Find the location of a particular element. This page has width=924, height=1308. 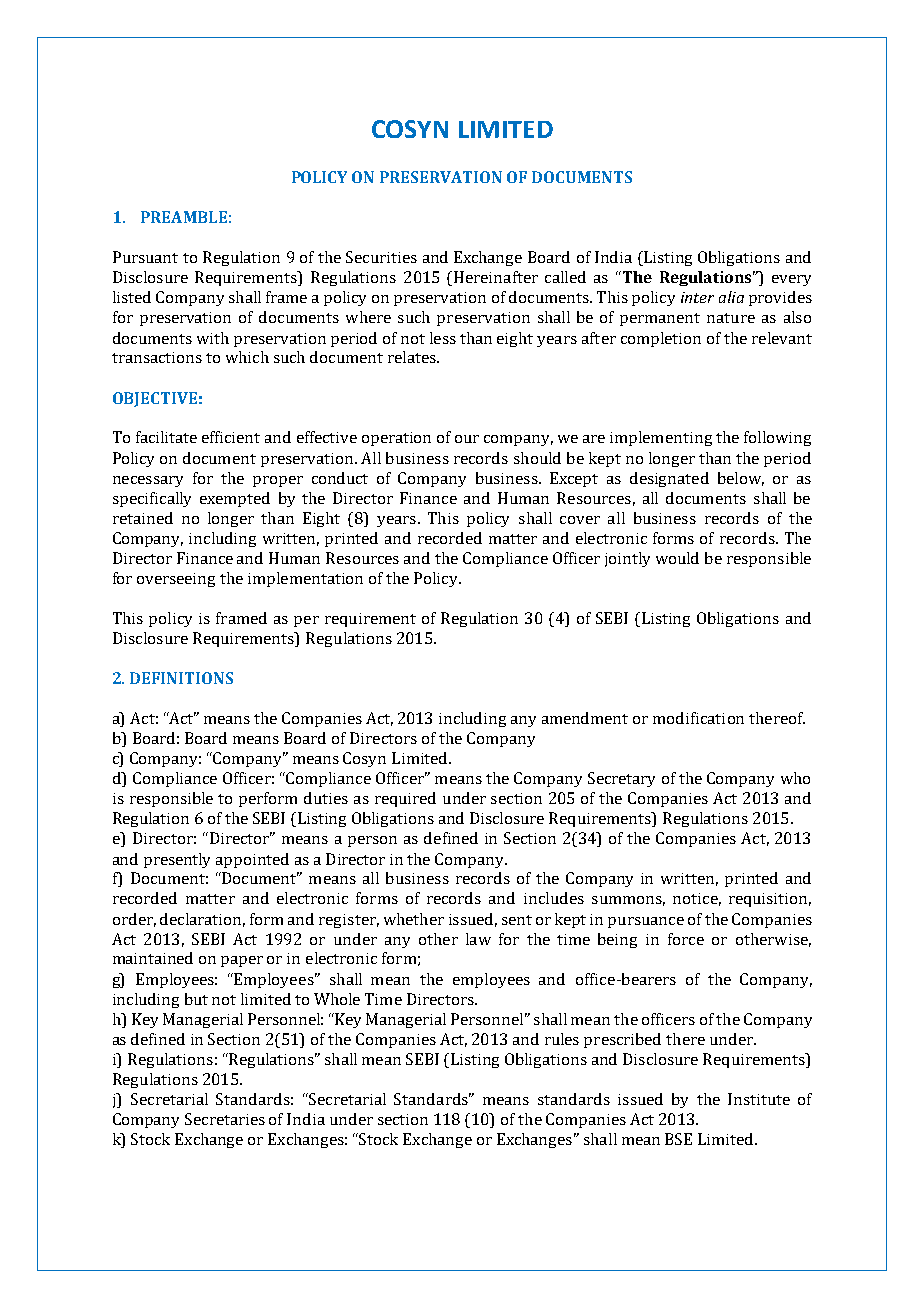

Secretaries is located at coordinates (225, 1119).
